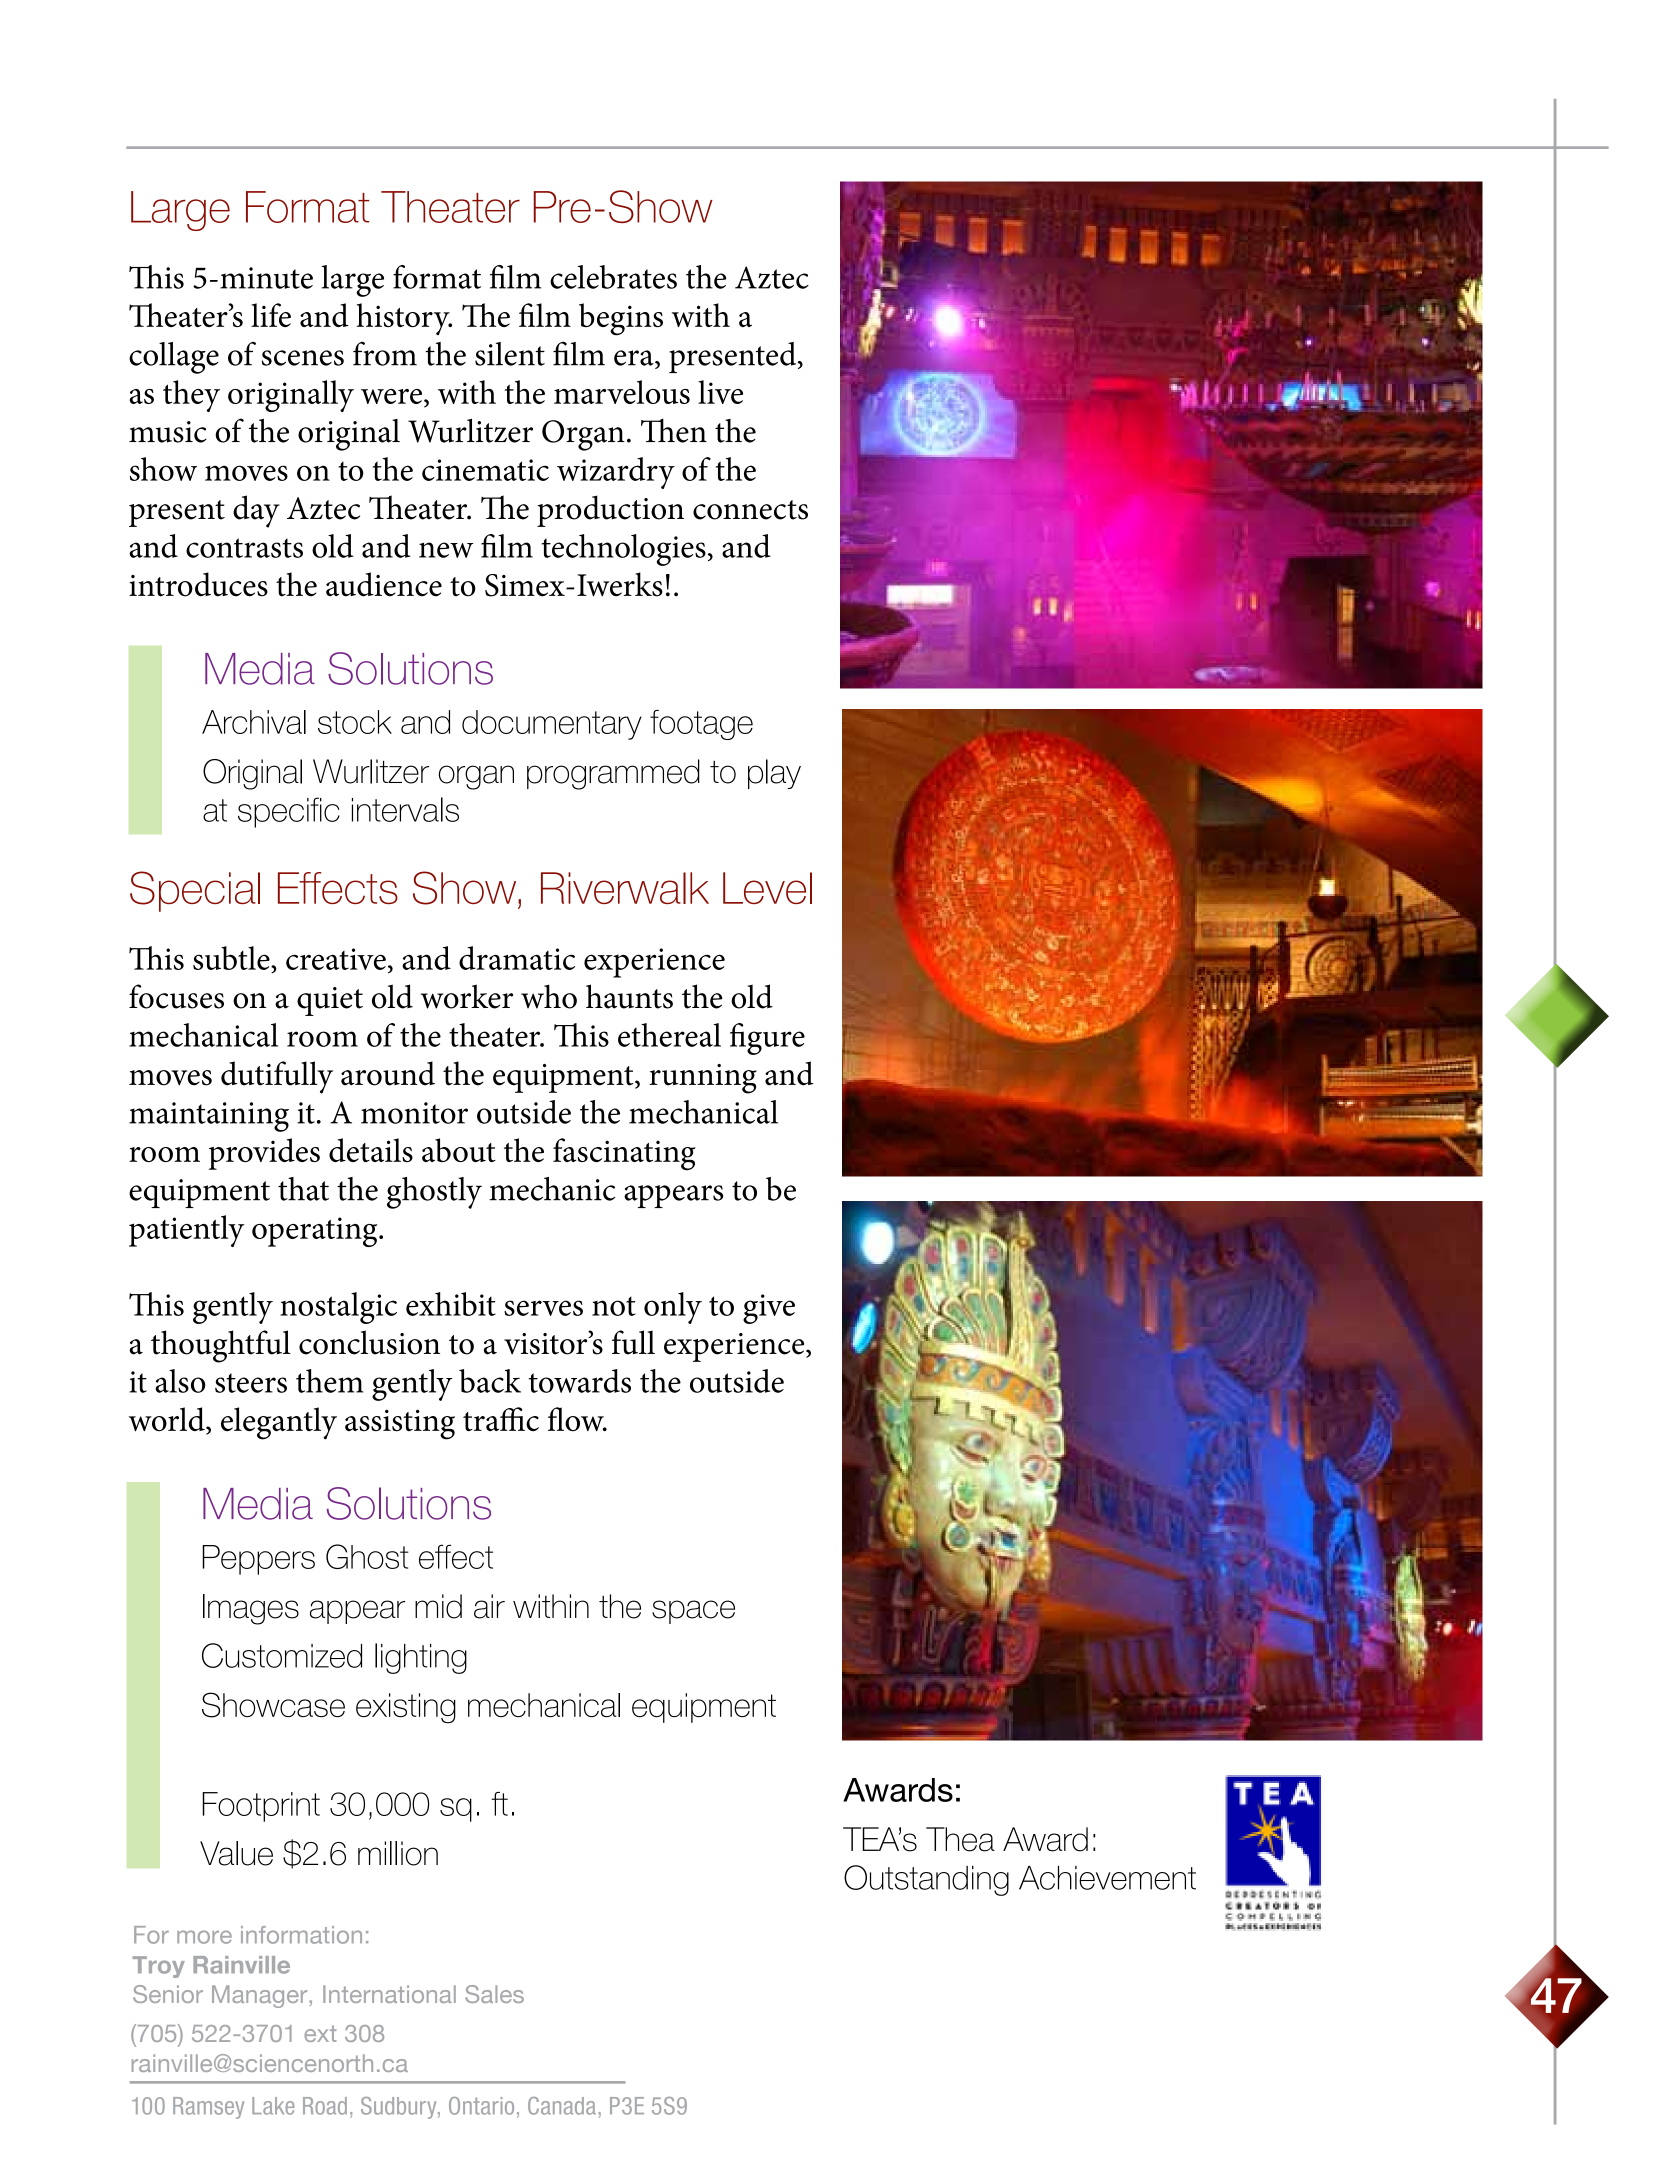 The height and width of the document is (2174, 1680). Describe the element at coordinates (693, 1612) in the document. I see `space` at that location.
